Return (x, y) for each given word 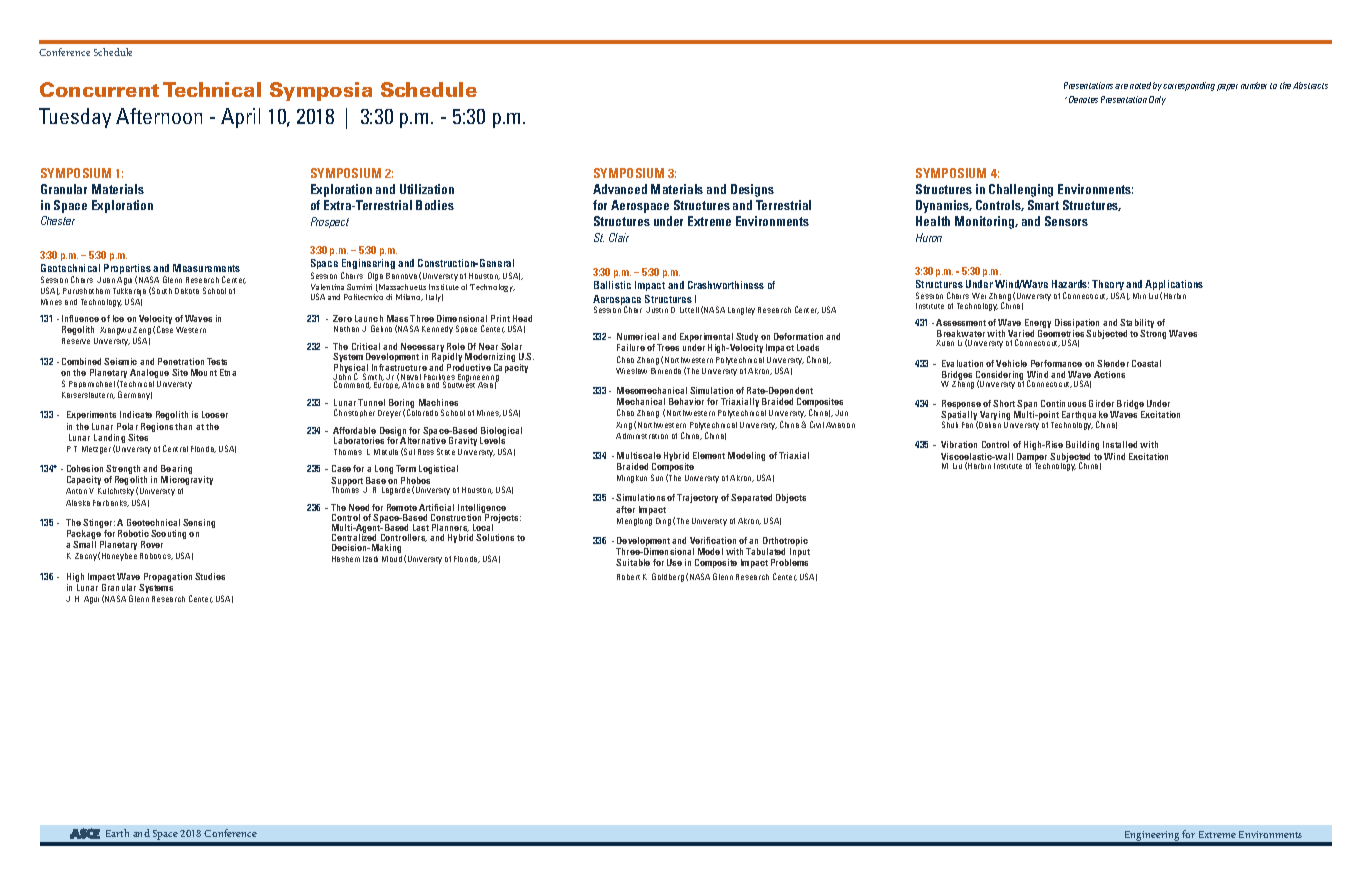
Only (1157, 100)
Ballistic (612, 285)
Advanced (620, 189)
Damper (1032, 459)
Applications (1174, 286)
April (240, 118)
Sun (657, 477)
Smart (1043, 205)
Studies (210, 576)
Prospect (330, 222)
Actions (1109, 374)
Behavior (686, 401)
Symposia (321, 91)
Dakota (187, 291)
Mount (204, 372)
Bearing (176, 471)
